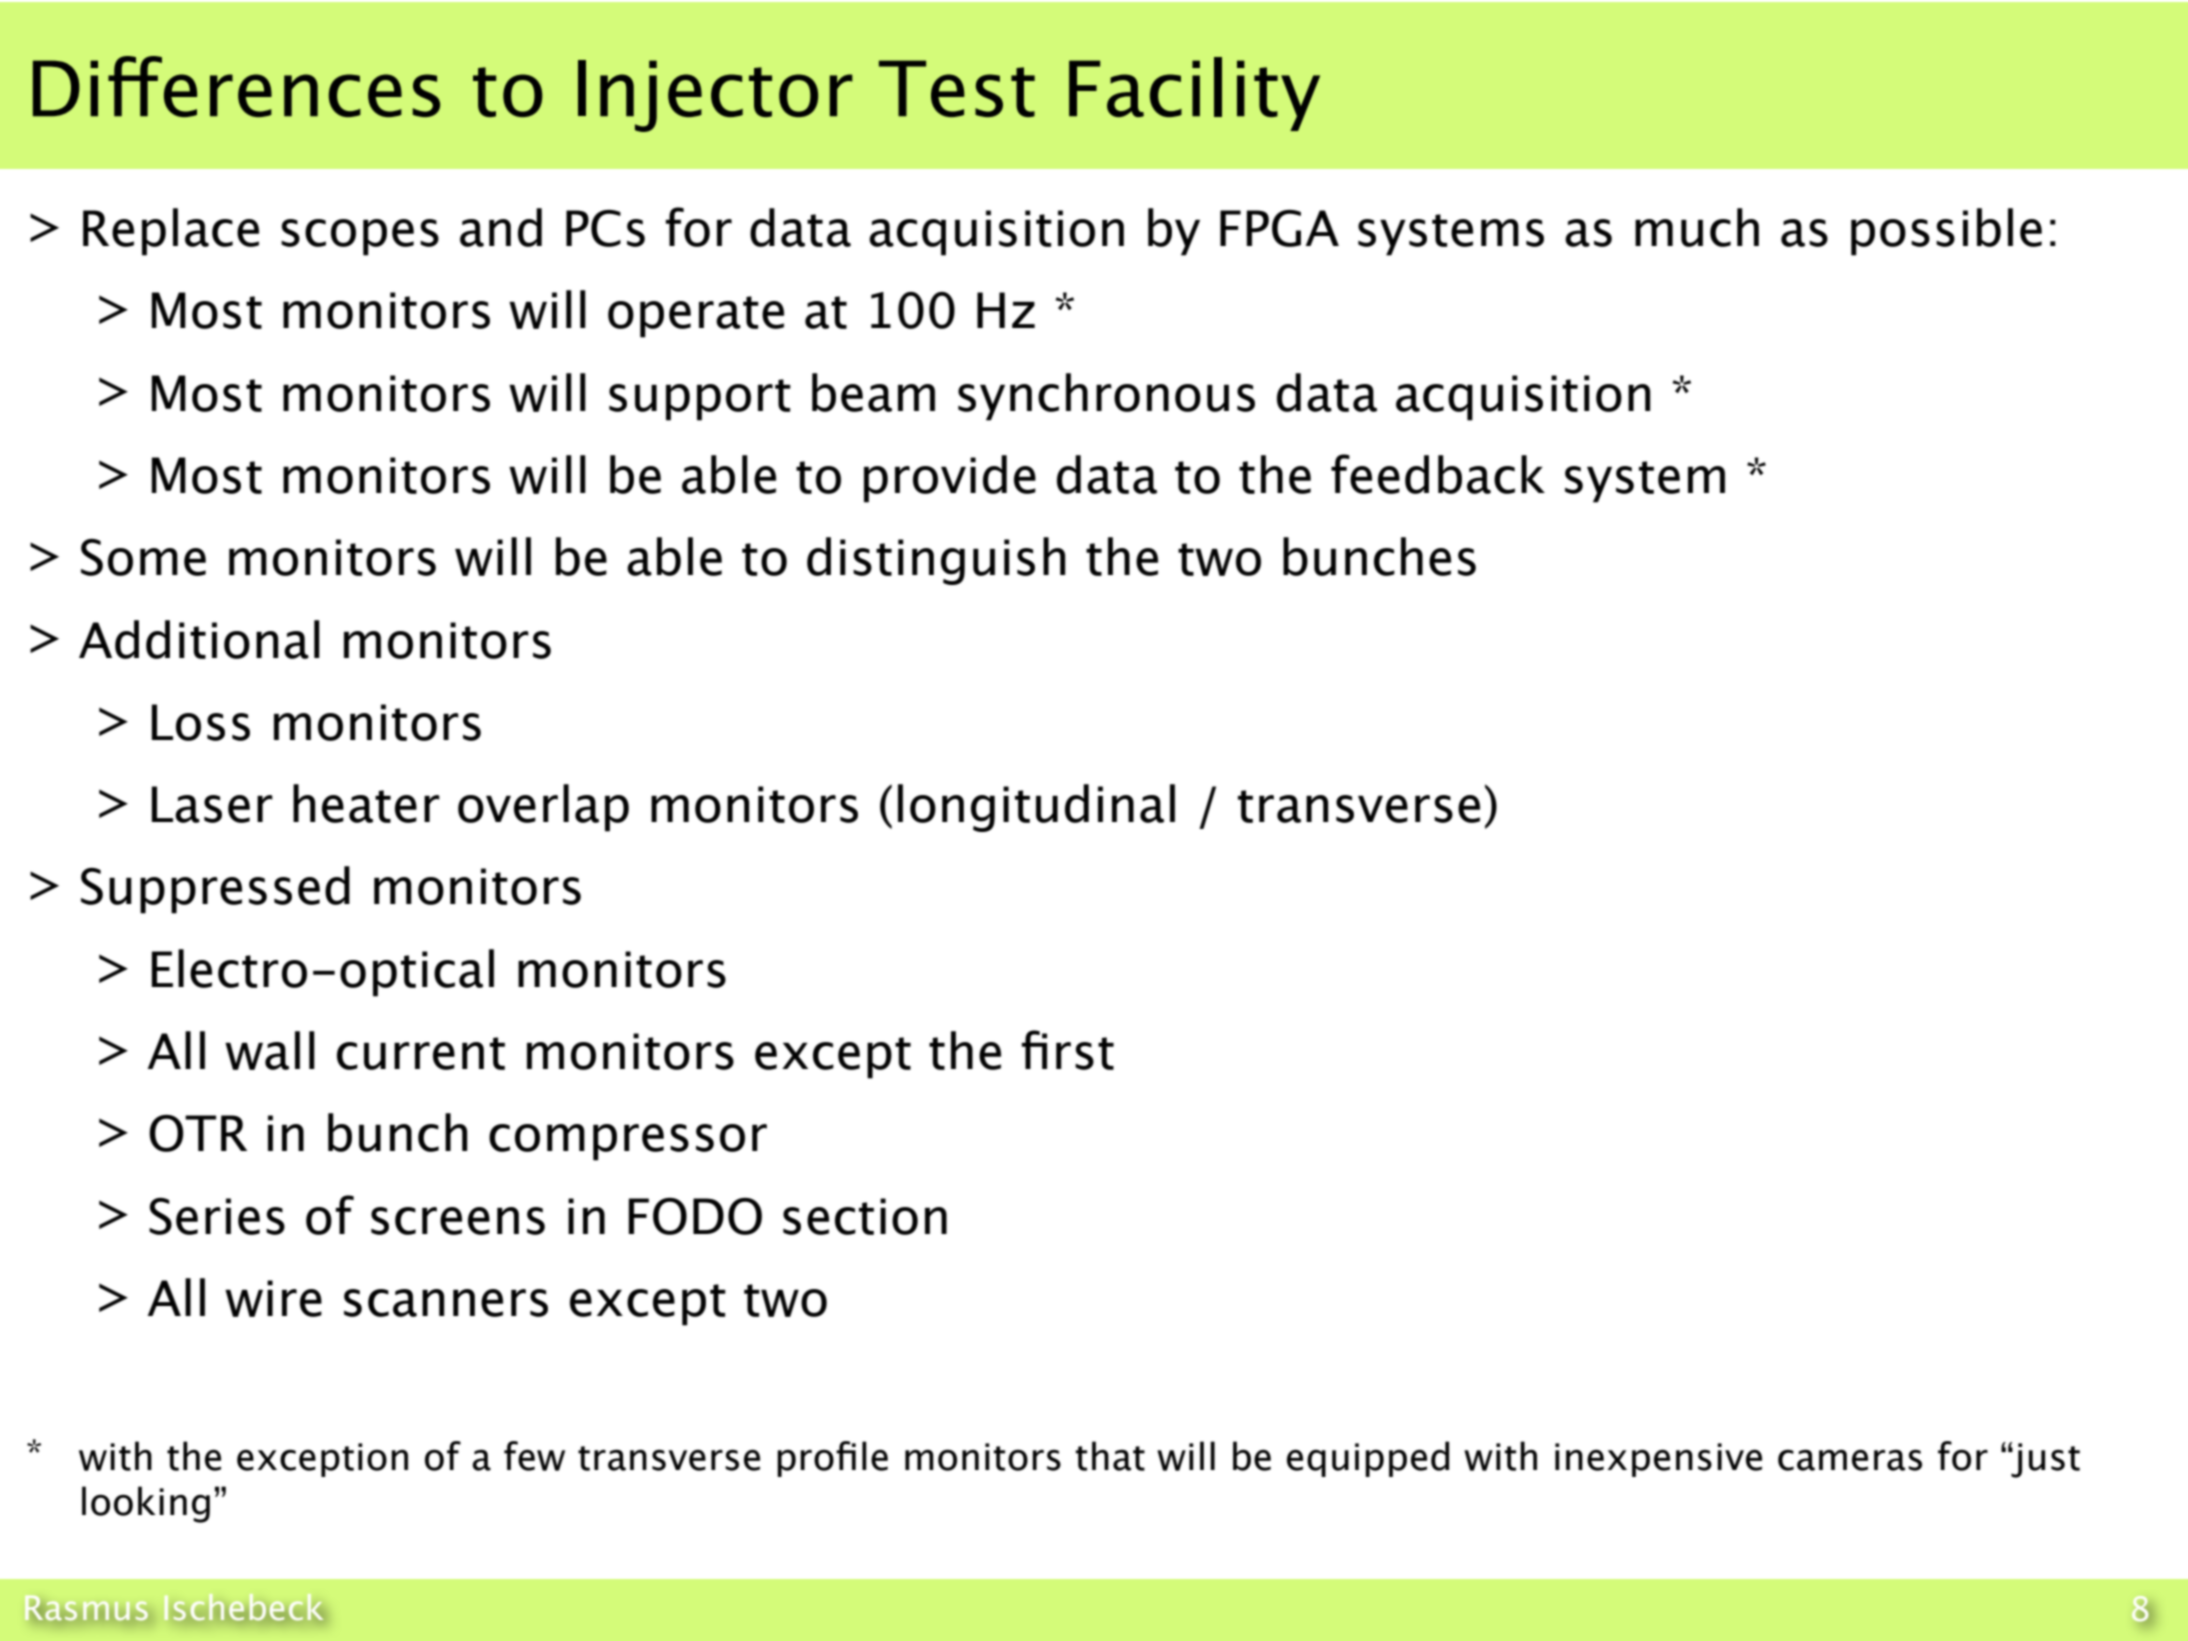  I want to click on wall, so click(270, 1050).
